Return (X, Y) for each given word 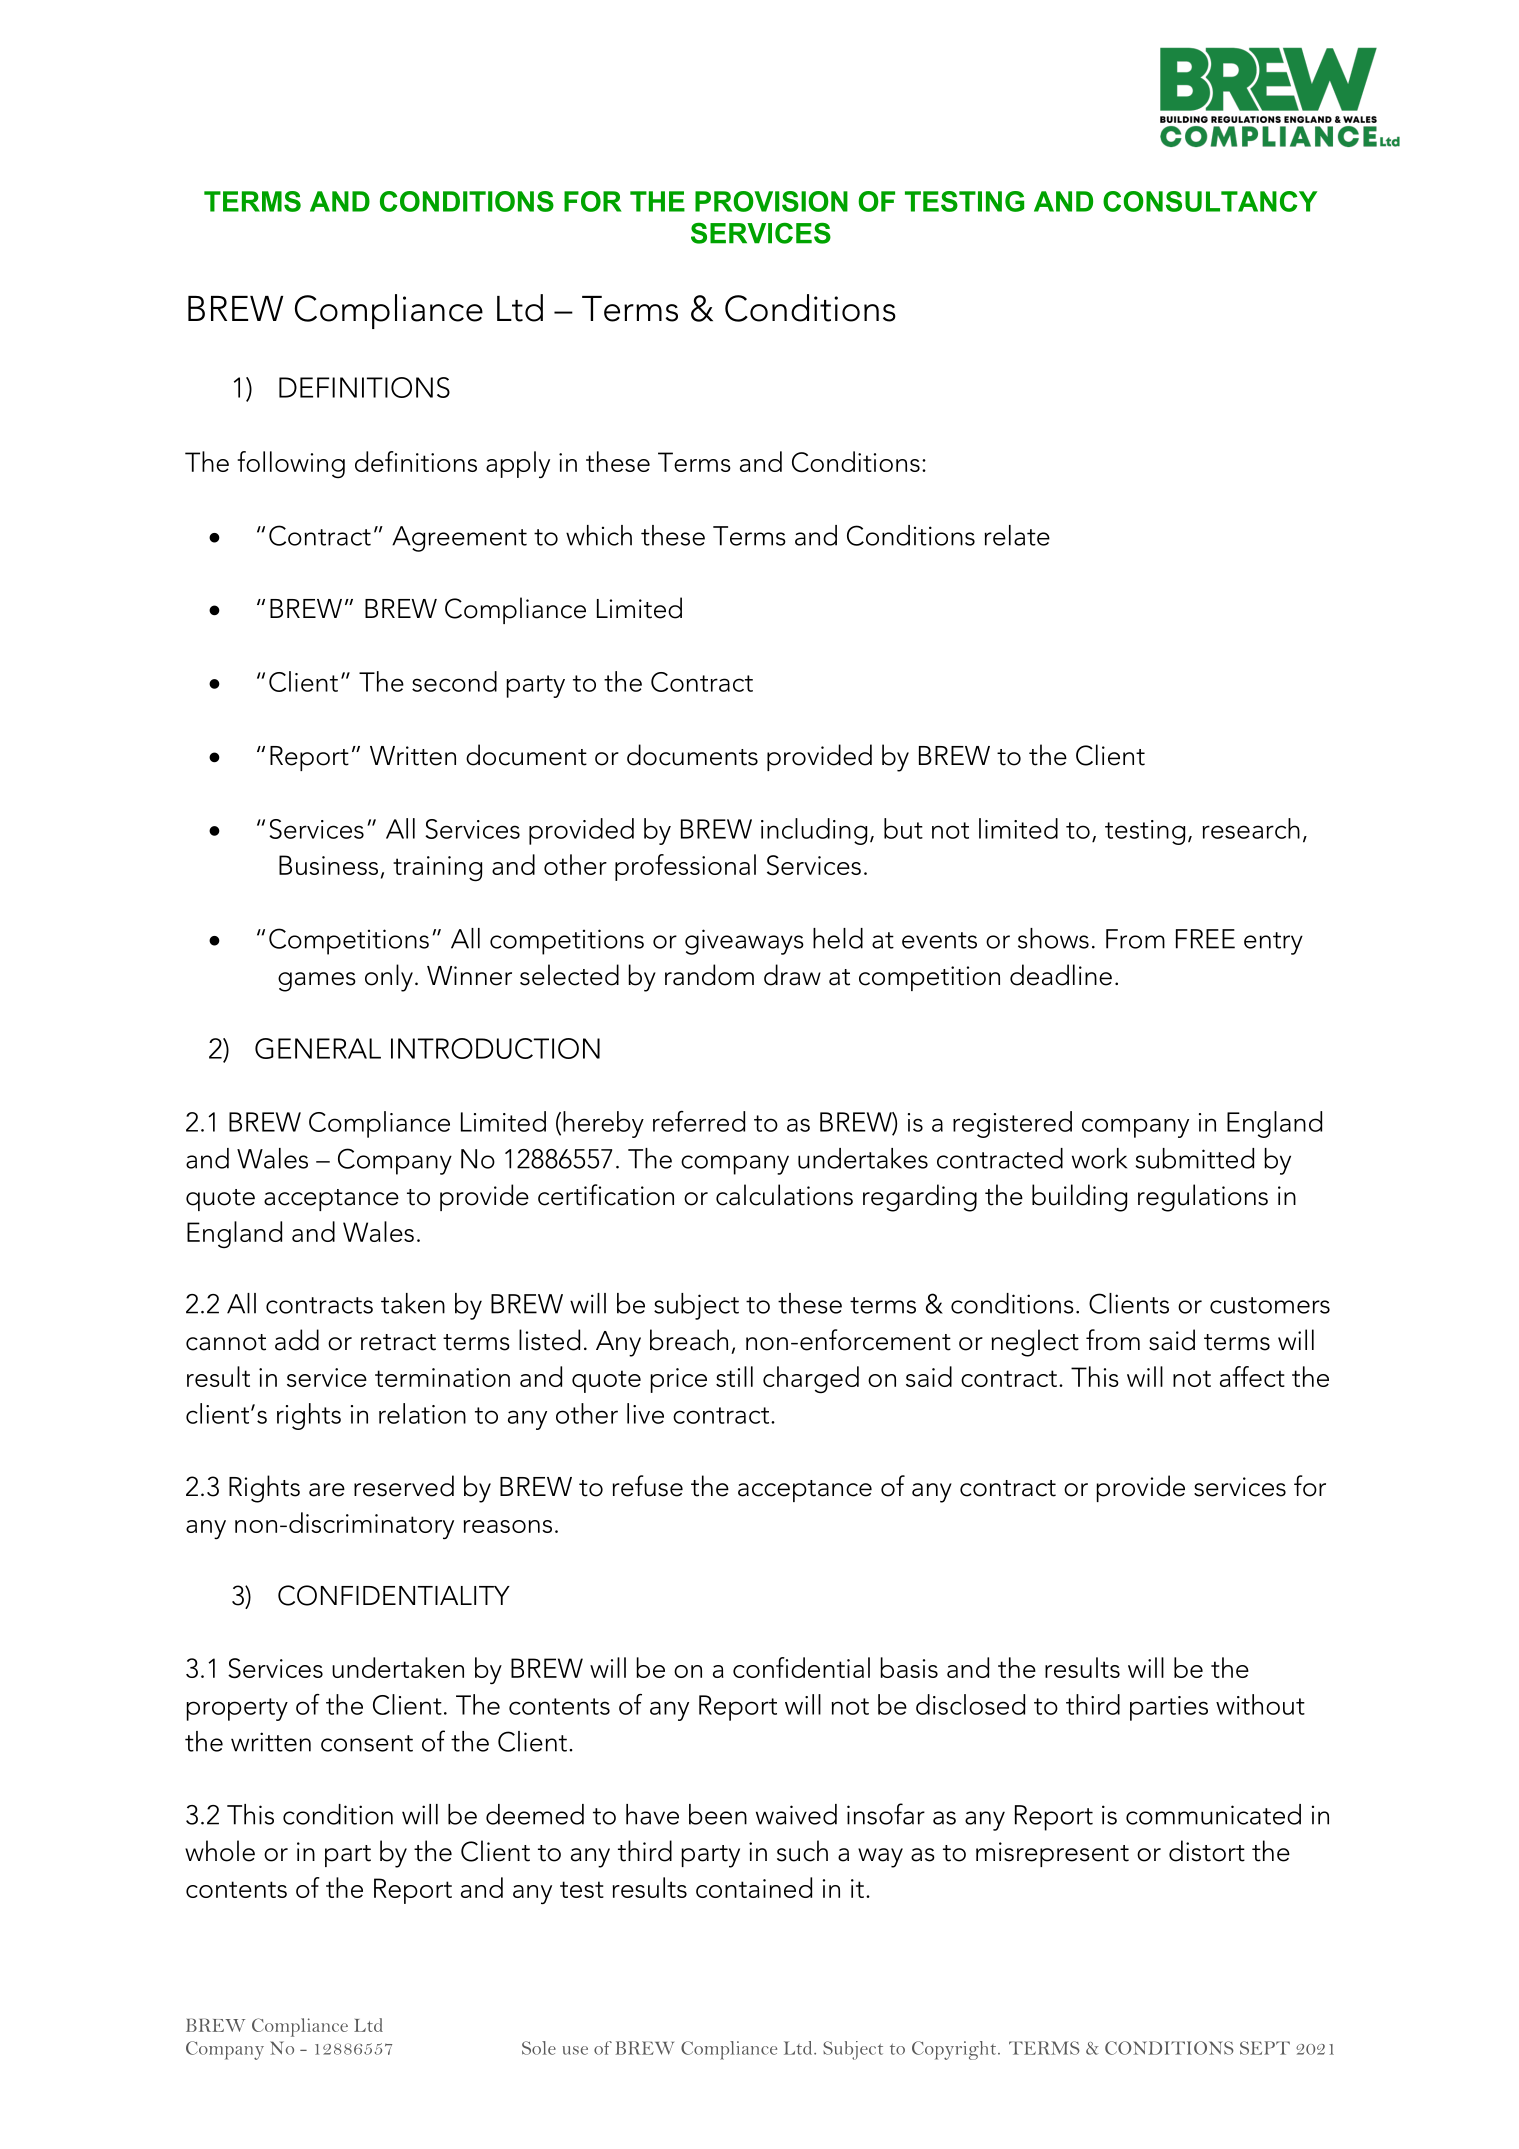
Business (328, 865)
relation (422, 1413)
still (734, 1376)
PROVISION (771, 201)
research (1251, 828)
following (291, 464)
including (814, 831)
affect (1252, 1376)
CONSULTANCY (1210, 201)
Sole (539, 2048)
